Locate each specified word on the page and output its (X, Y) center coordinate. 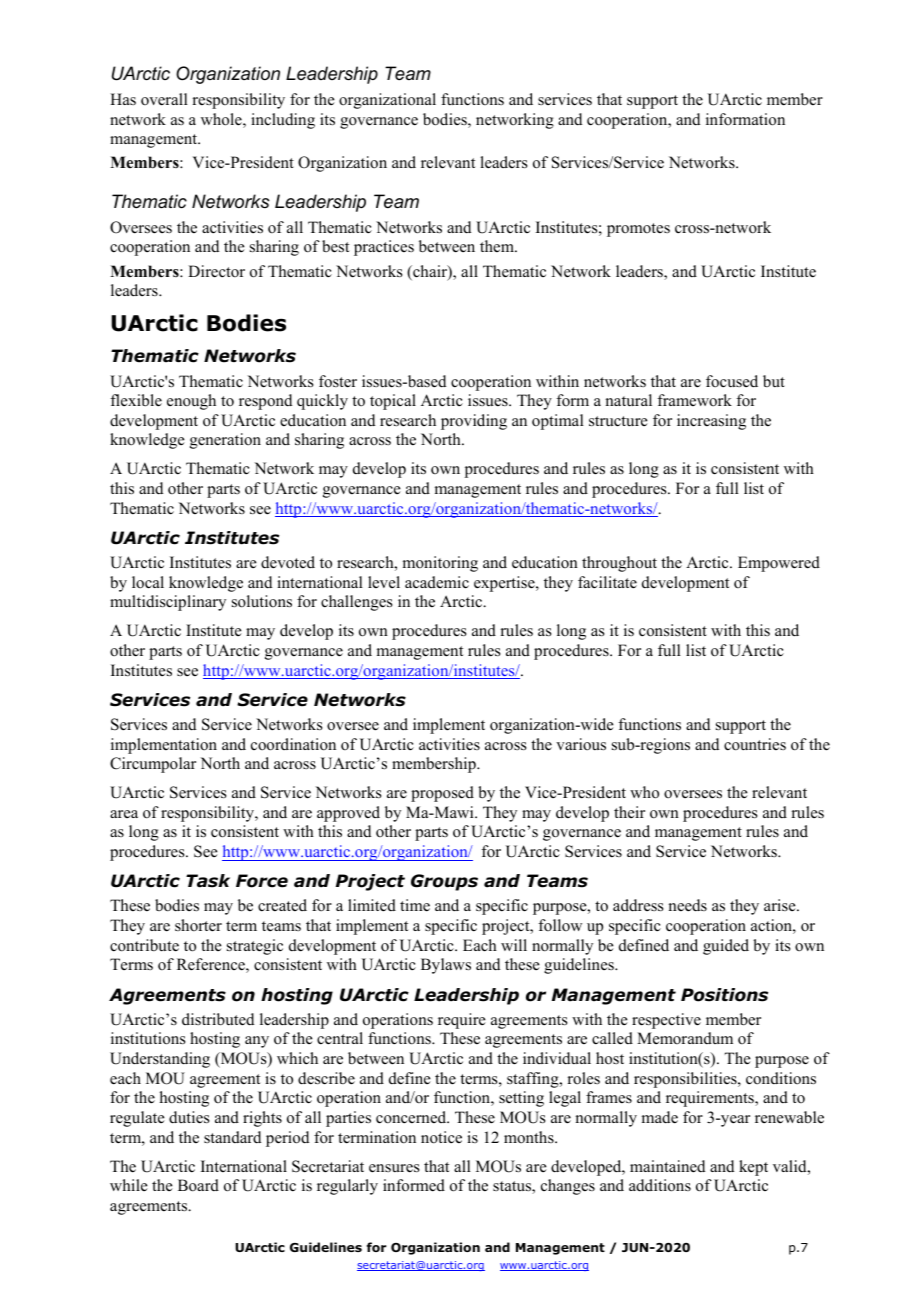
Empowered (779, 564)
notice (441, 1137)
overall (164, 99)
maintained (668, 1166)
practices (384, 248)
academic (437, 582)
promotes (638, 230)
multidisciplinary (168, 603)
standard (233, 1137)
